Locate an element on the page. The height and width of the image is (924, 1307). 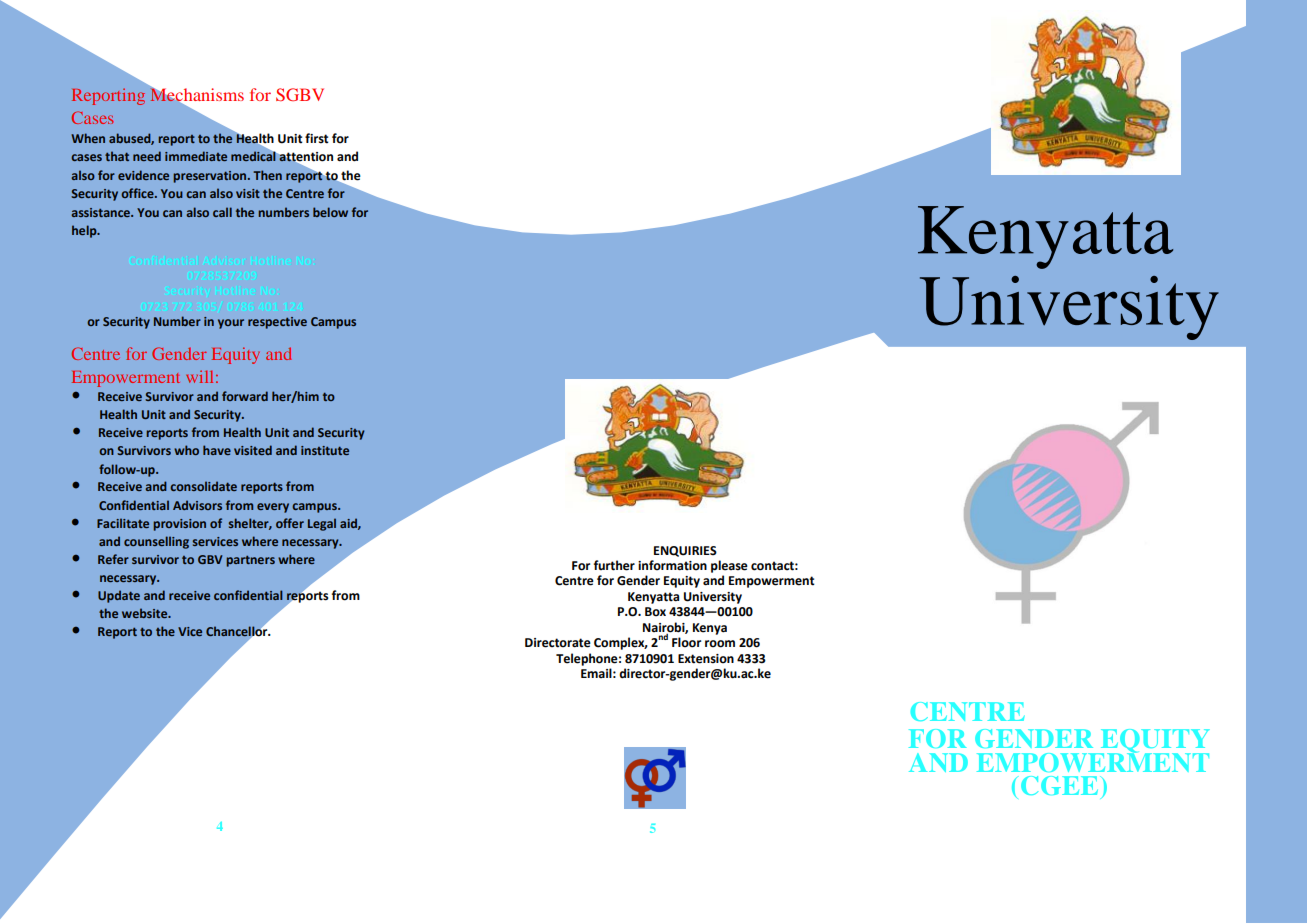
need is located at coordinates (147, 156).
